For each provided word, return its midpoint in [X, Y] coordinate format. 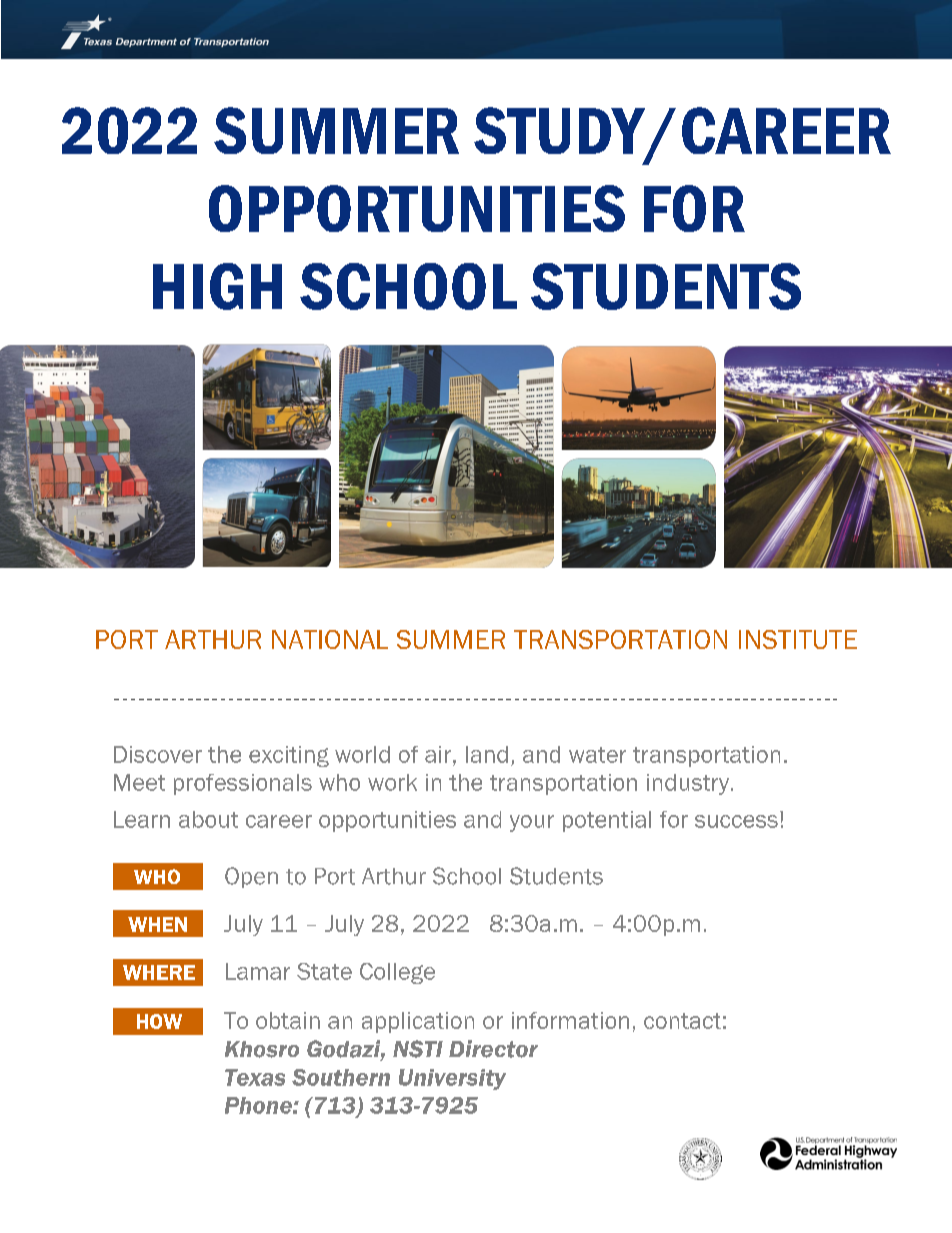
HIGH [217, 286]
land [487, 754]
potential [607, 821]
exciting [289, 756]
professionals [243, 784]
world [362, 754]
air [439, 754]
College [397, 973]
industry [688, 784]
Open [251, 877]
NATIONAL [330, 639]
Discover [158, 754]
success [736, 821]
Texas [255, 1077]
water [597, 755]
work [392, 782]
